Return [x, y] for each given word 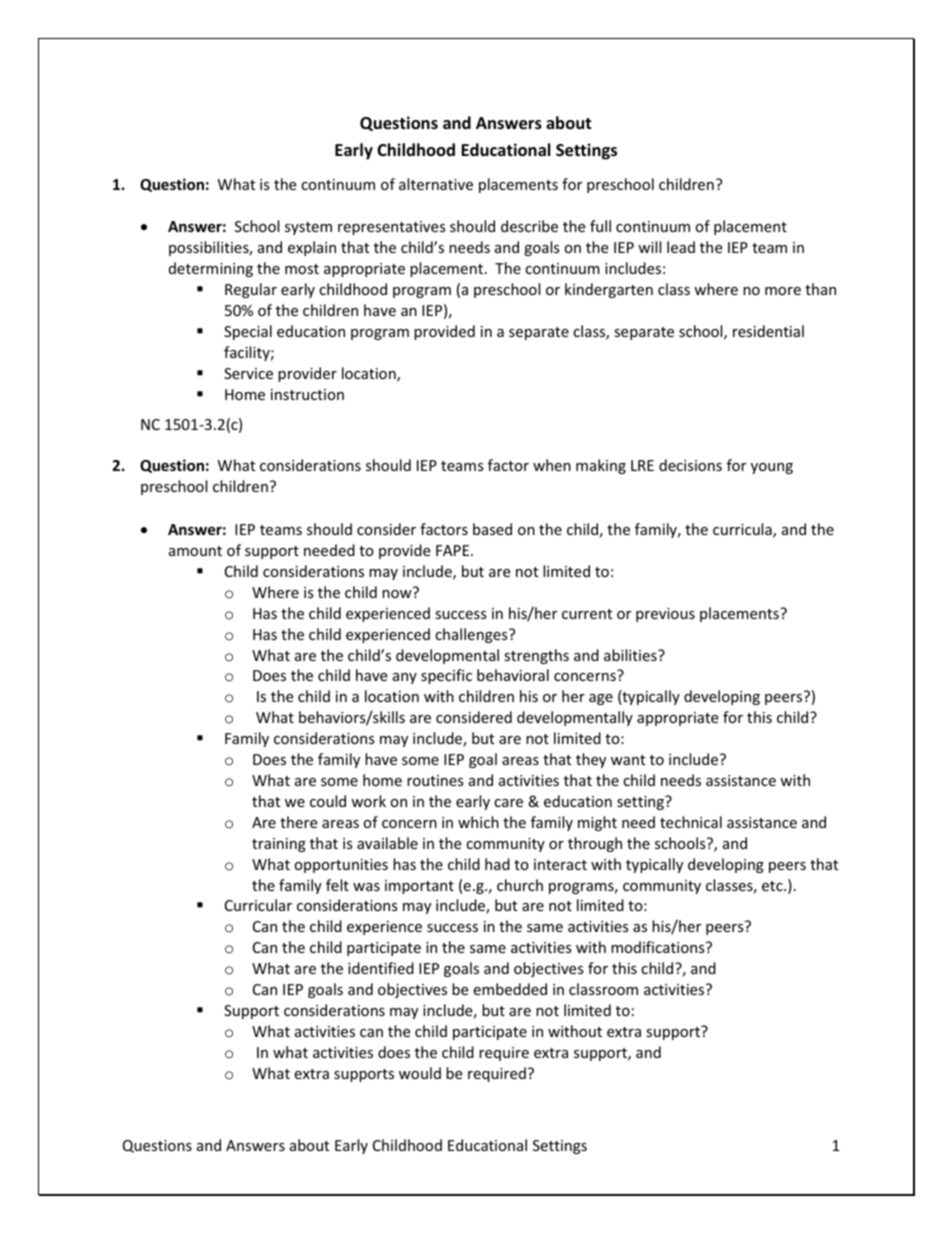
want [628, 760]
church [520, 885]
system [308, 228]
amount [195, 551]
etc [773, 886]
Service [248, 373]
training [279, 845]
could [328, 801]
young [772, 468]
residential [768, 331]
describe [529, 226]
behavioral [513, 675]
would [420, 1073]
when [552, 465]
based [492, 529]
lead [681, 247]
